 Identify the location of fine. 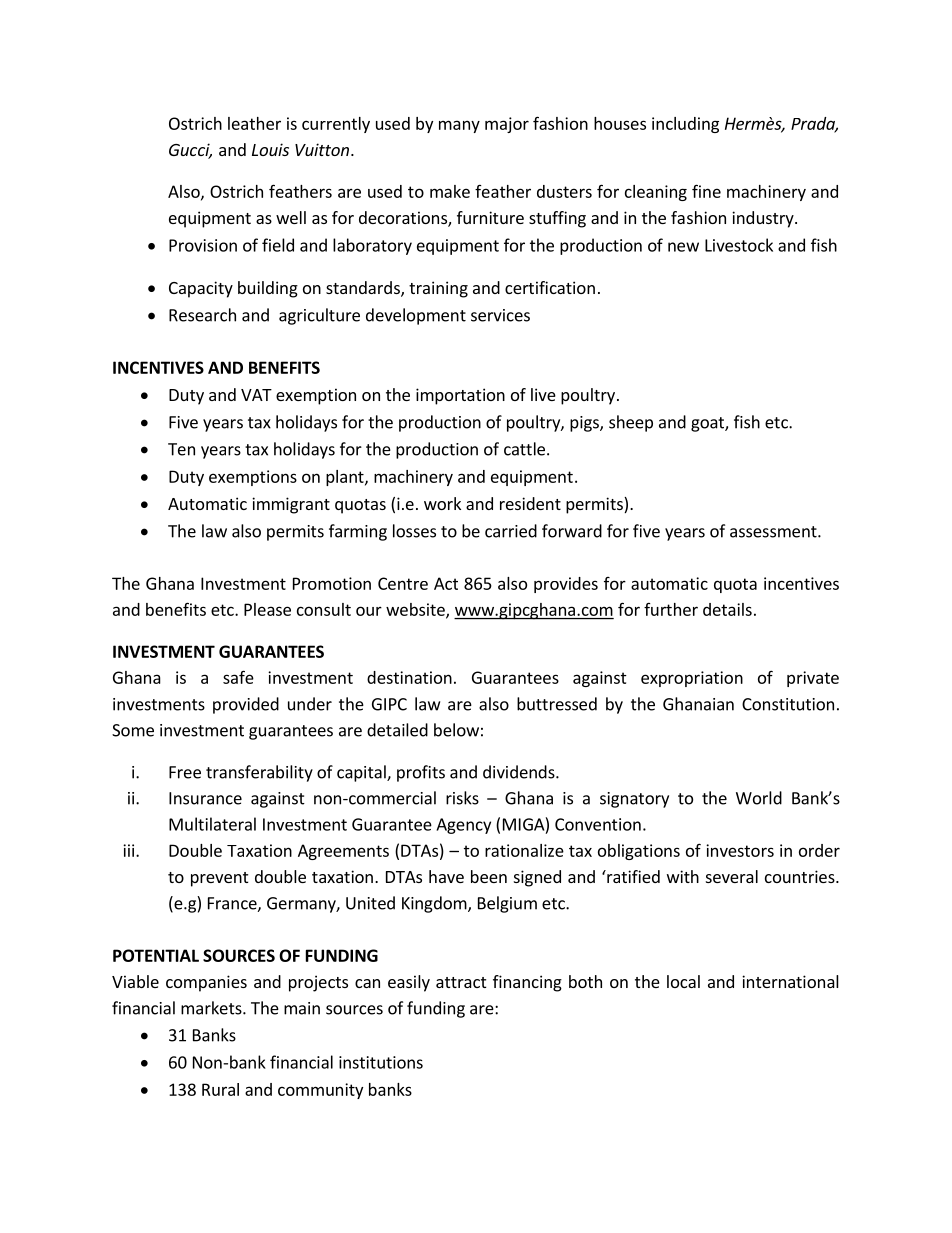
(706, 191).
